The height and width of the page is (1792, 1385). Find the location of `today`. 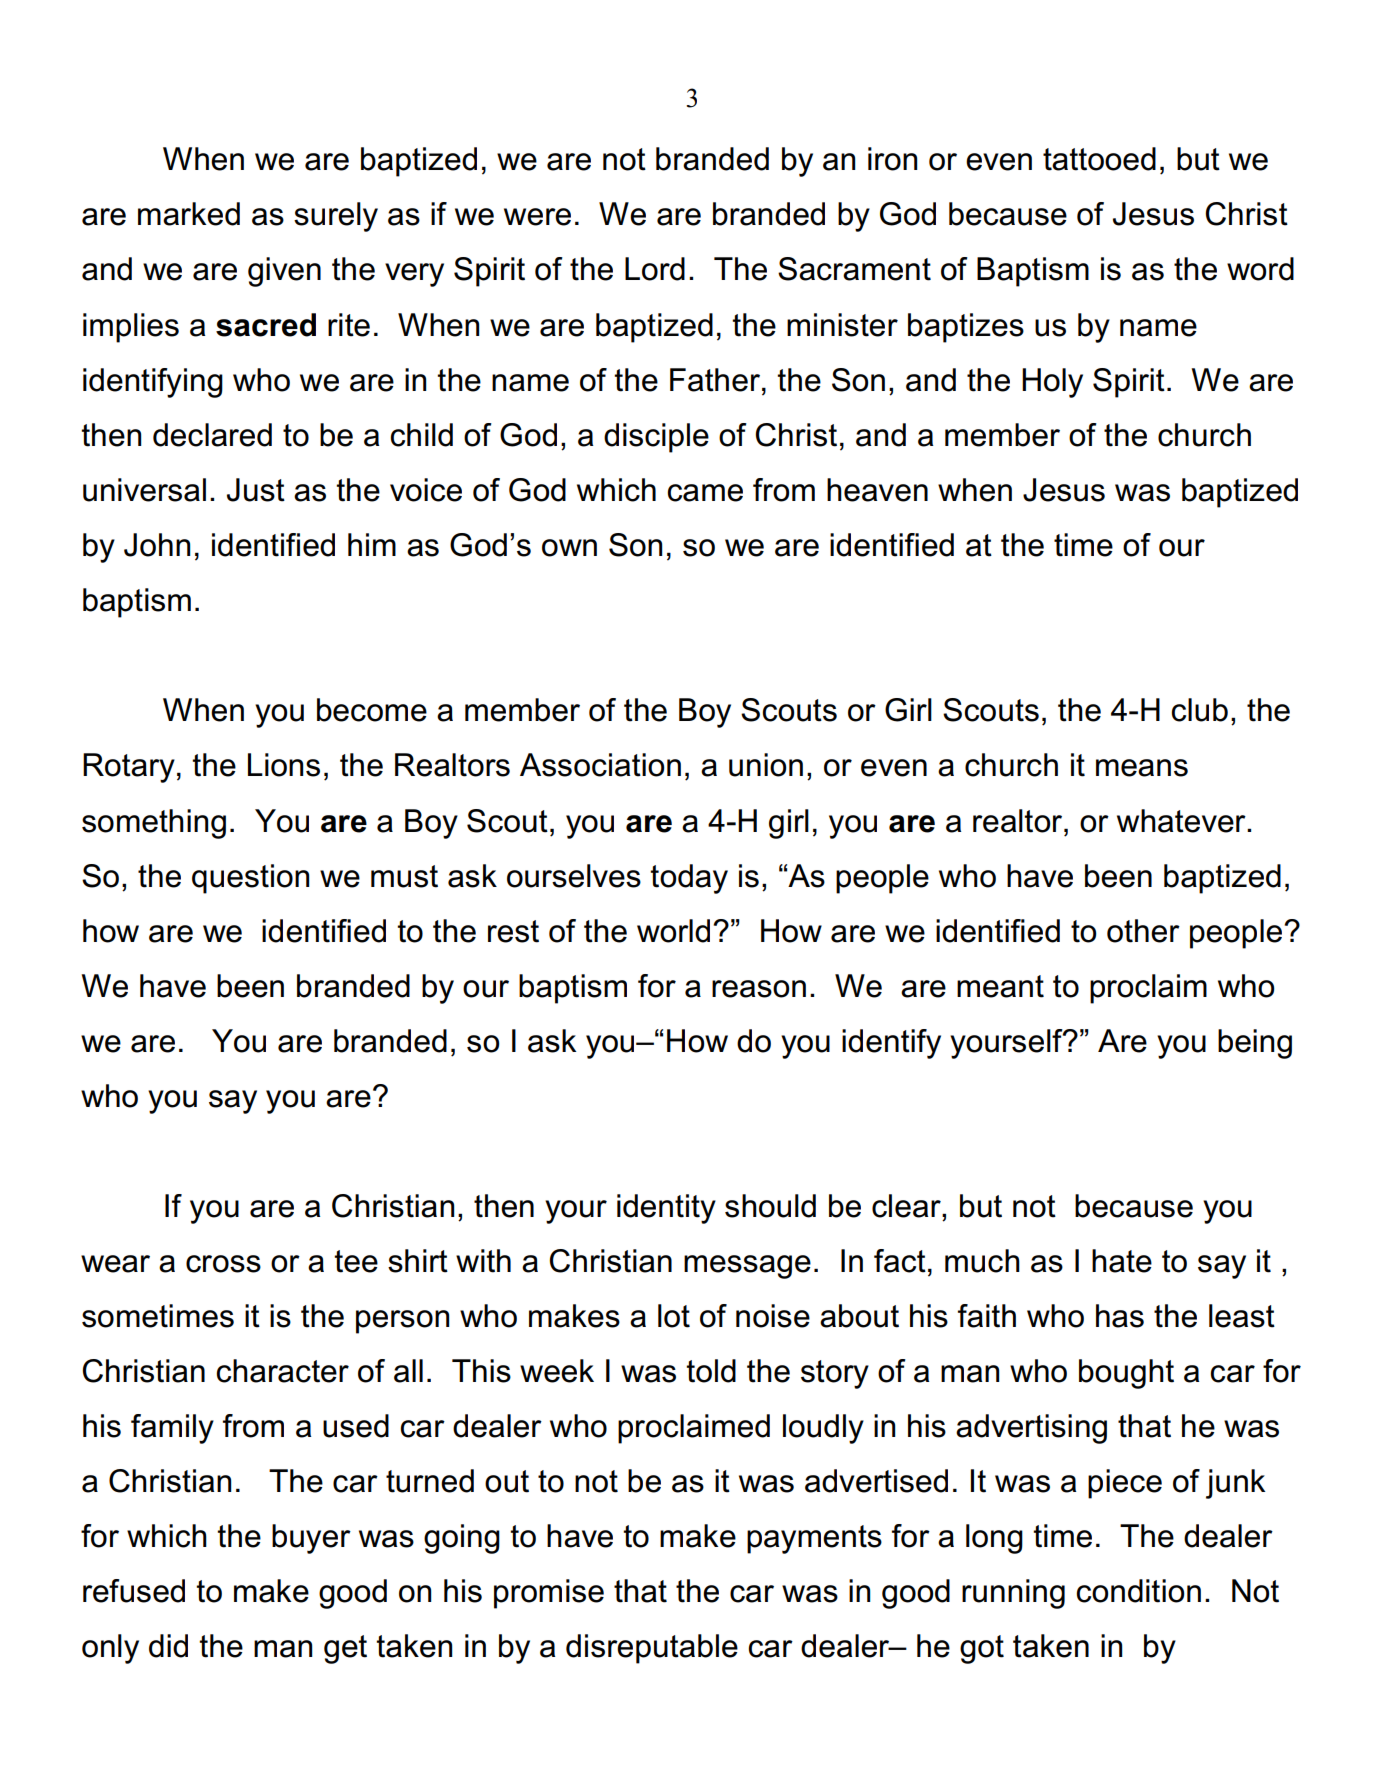

today is located at coordinates (689, 879).
